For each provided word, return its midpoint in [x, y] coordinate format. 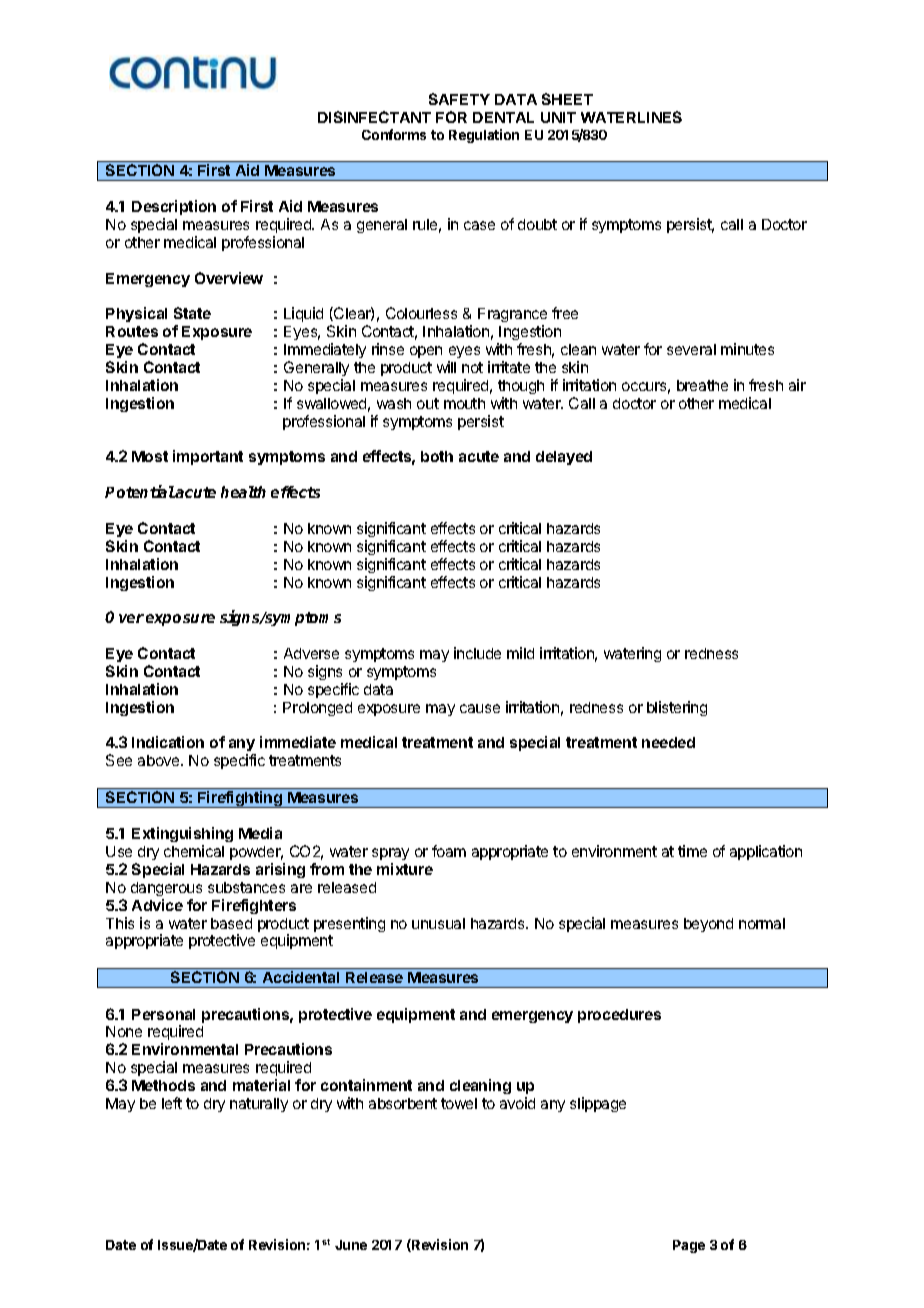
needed [668, 742]
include [477, 653]
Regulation [484, 136]
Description [174, 209]
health [243, 492]
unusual [438, 923]
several [691, 349]
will [446, 367]
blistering [677, 708]
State [192, 313]
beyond [708, 925]
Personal [163, 1014]
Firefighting [240, 799]
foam [449, 851]
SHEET [567, 99]
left [172, 1103]
